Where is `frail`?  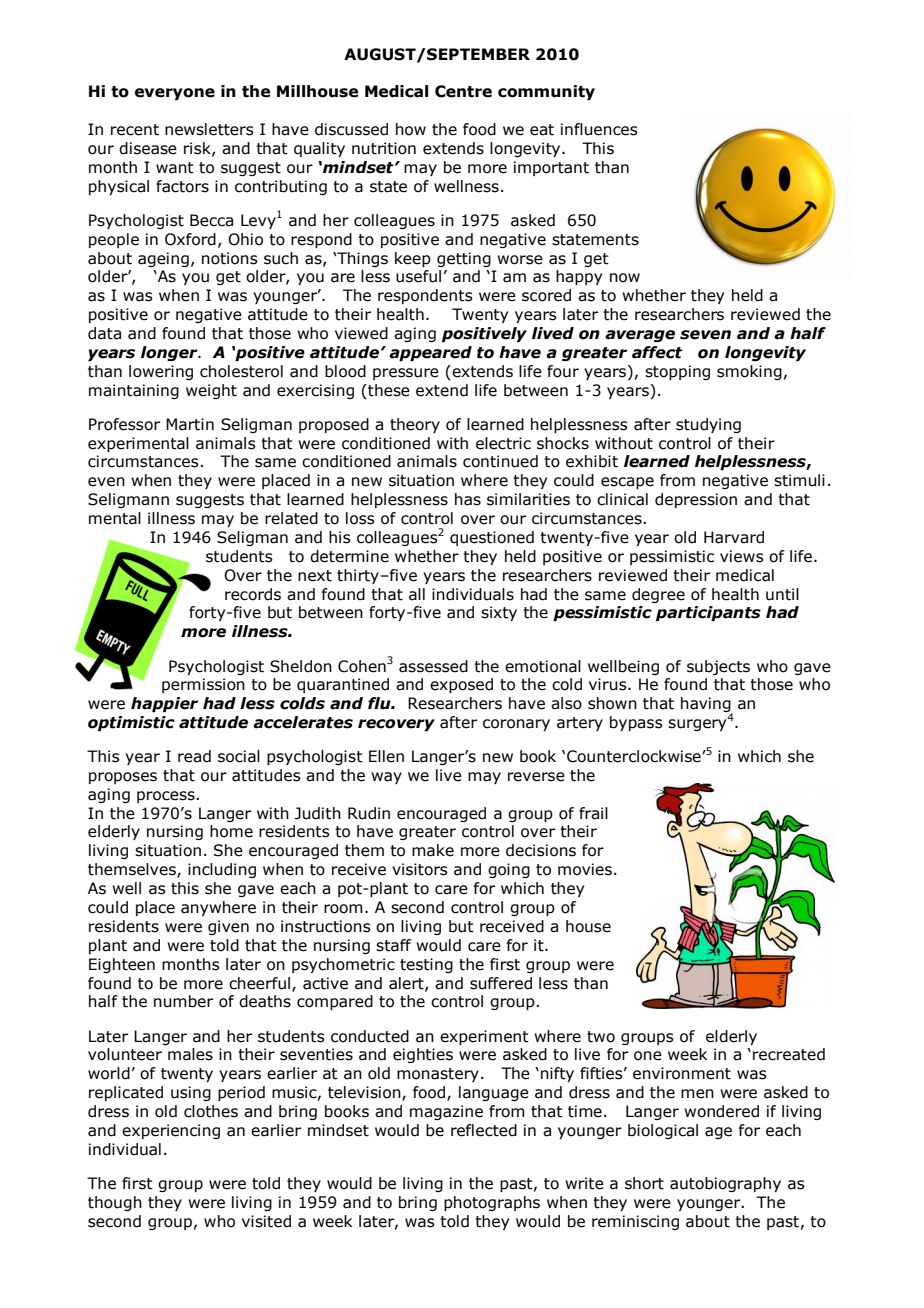
frail is located at coordinates (593, 813).
